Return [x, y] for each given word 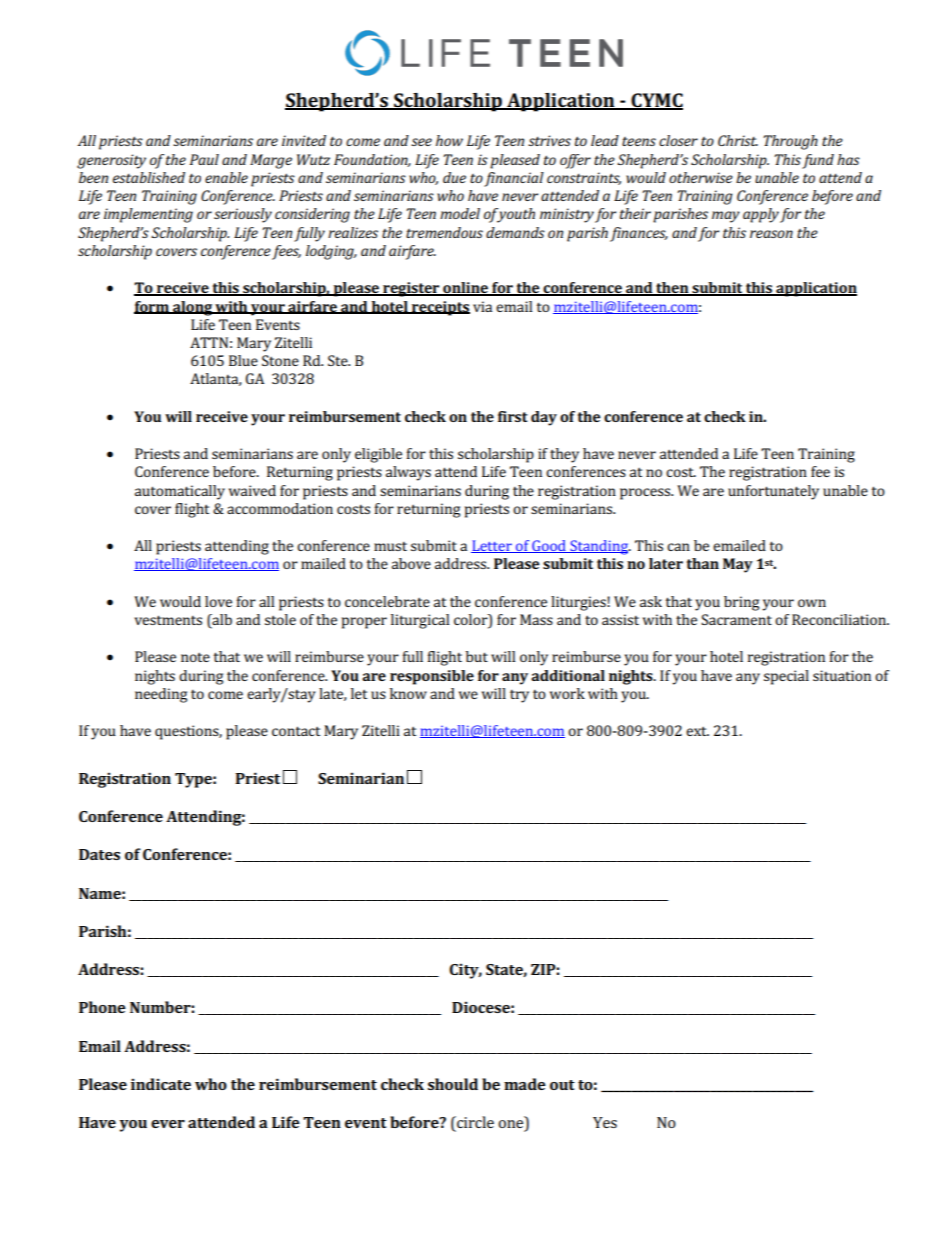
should [453, 1084]
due [454, 177]
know [408, 693]
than [703, 563]
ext [697, 731]
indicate [161, 1084]
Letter [492, 546]
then [672, 289]
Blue [243, 360]
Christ [738, 140]
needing [161, 695]
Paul [204, 159]
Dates [99, 854]
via [482, 306]
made [525, 1084]
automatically [180, 492]
